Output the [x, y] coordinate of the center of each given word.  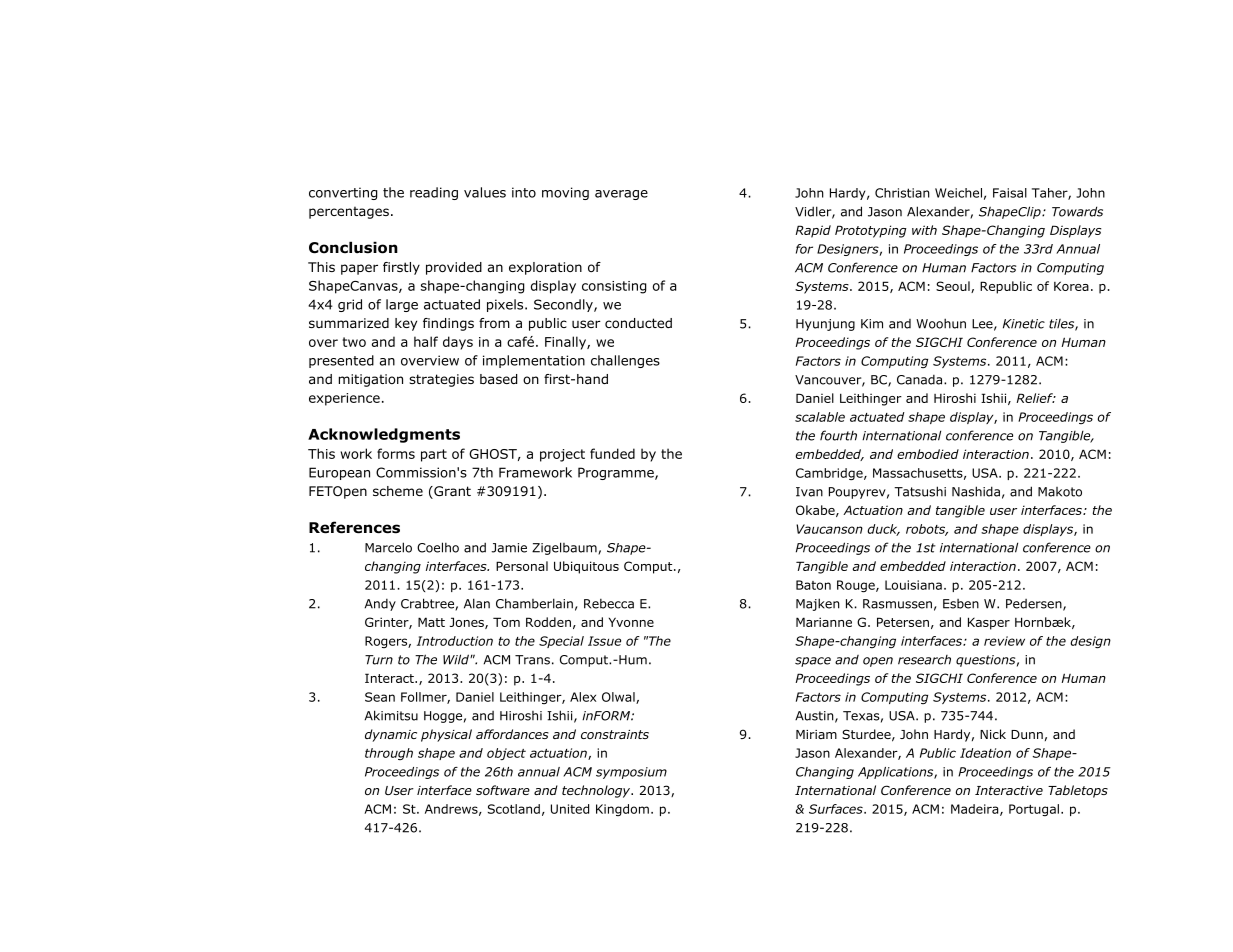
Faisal [1010, 193]
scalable [820, 417]
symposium [631, 773]
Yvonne [631, 622]
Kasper [989, 623]
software [503, 790]
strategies [441, 380]
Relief [1035, 398]
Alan [477, 603]
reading [434, 193]
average [621, 195]
